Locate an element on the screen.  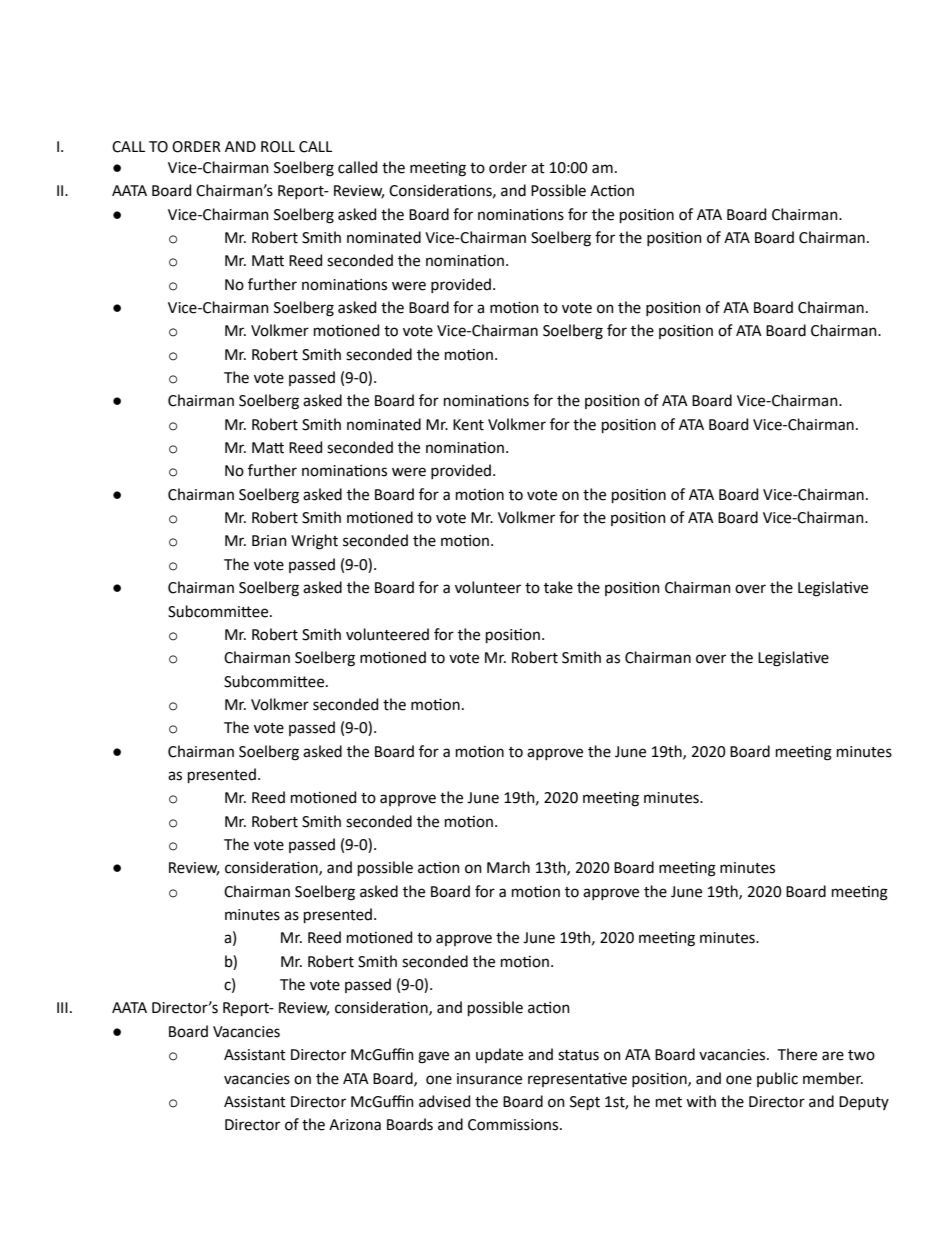
Brian is located at coordinates (269, 541).
